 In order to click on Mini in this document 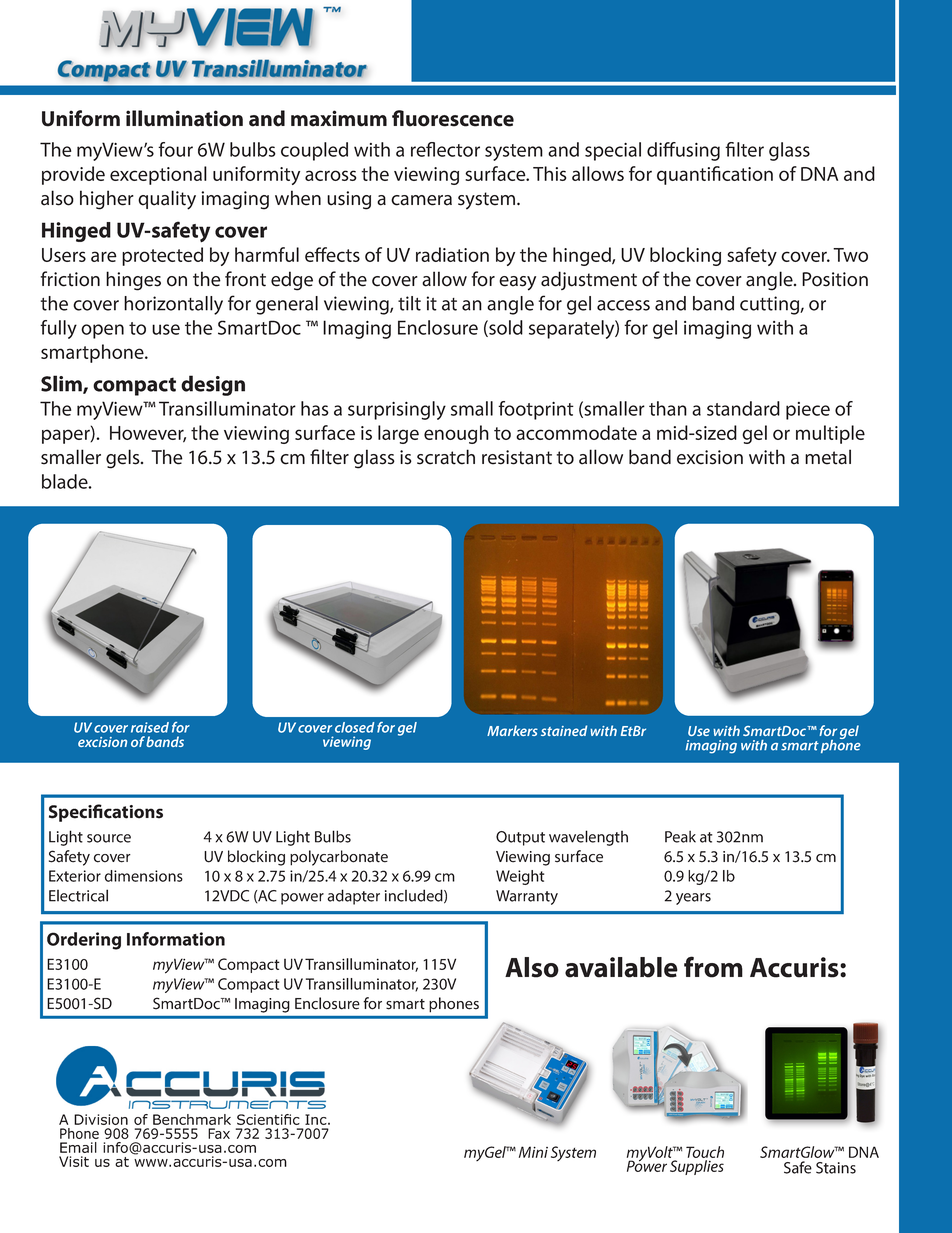, I will do `click(533, 1152)`.
